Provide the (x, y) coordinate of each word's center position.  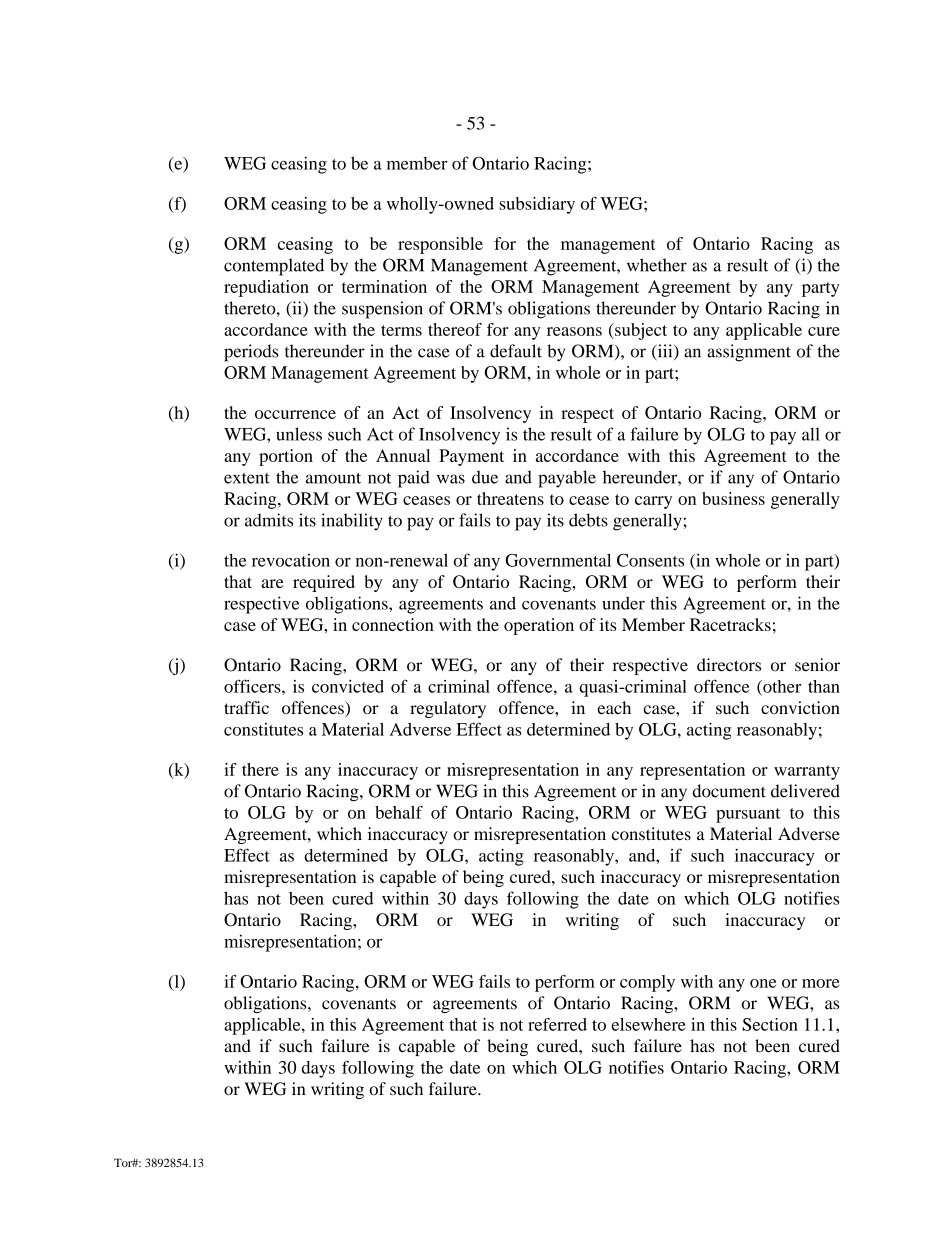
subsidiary (537, 205)
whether (657, 265)
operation (539, 626)
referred (557, 1024)
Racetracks (730, 624)
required (324, 583)
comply (647, 983)
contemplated (274, 267)
